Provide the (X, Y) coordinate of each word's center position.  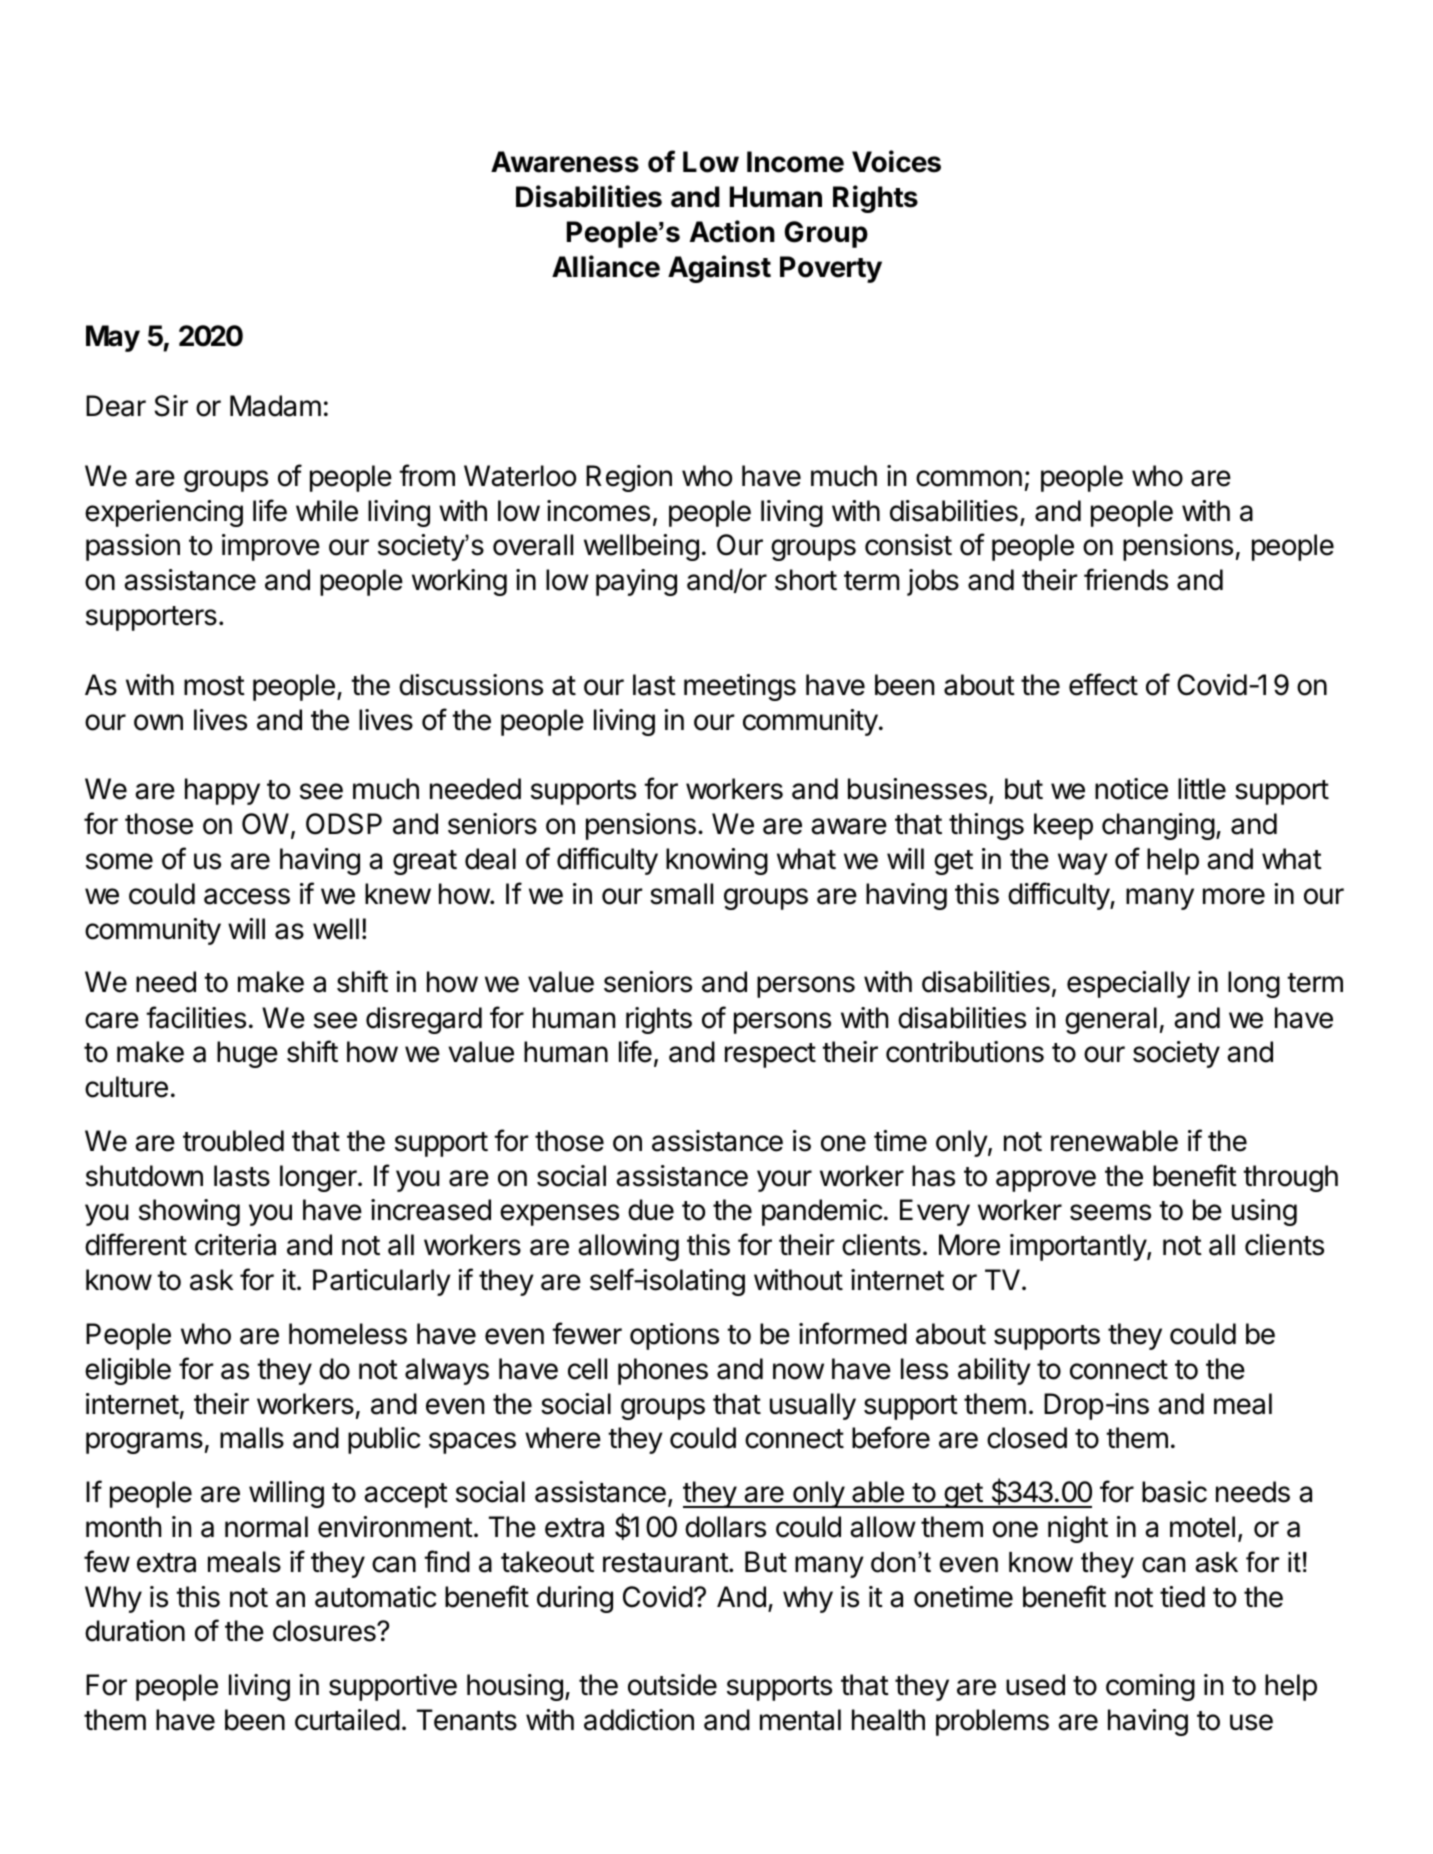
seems (1110, 1212)
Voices (896, 161)
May (113, 338)
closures (325, 1631)
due (651, 1210)
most (214, 686)
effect (1103, 684)
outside (672, 1685)
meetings (740, 687)
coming (1150, 1687)
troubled (233, 1141)
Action (732, 231)
